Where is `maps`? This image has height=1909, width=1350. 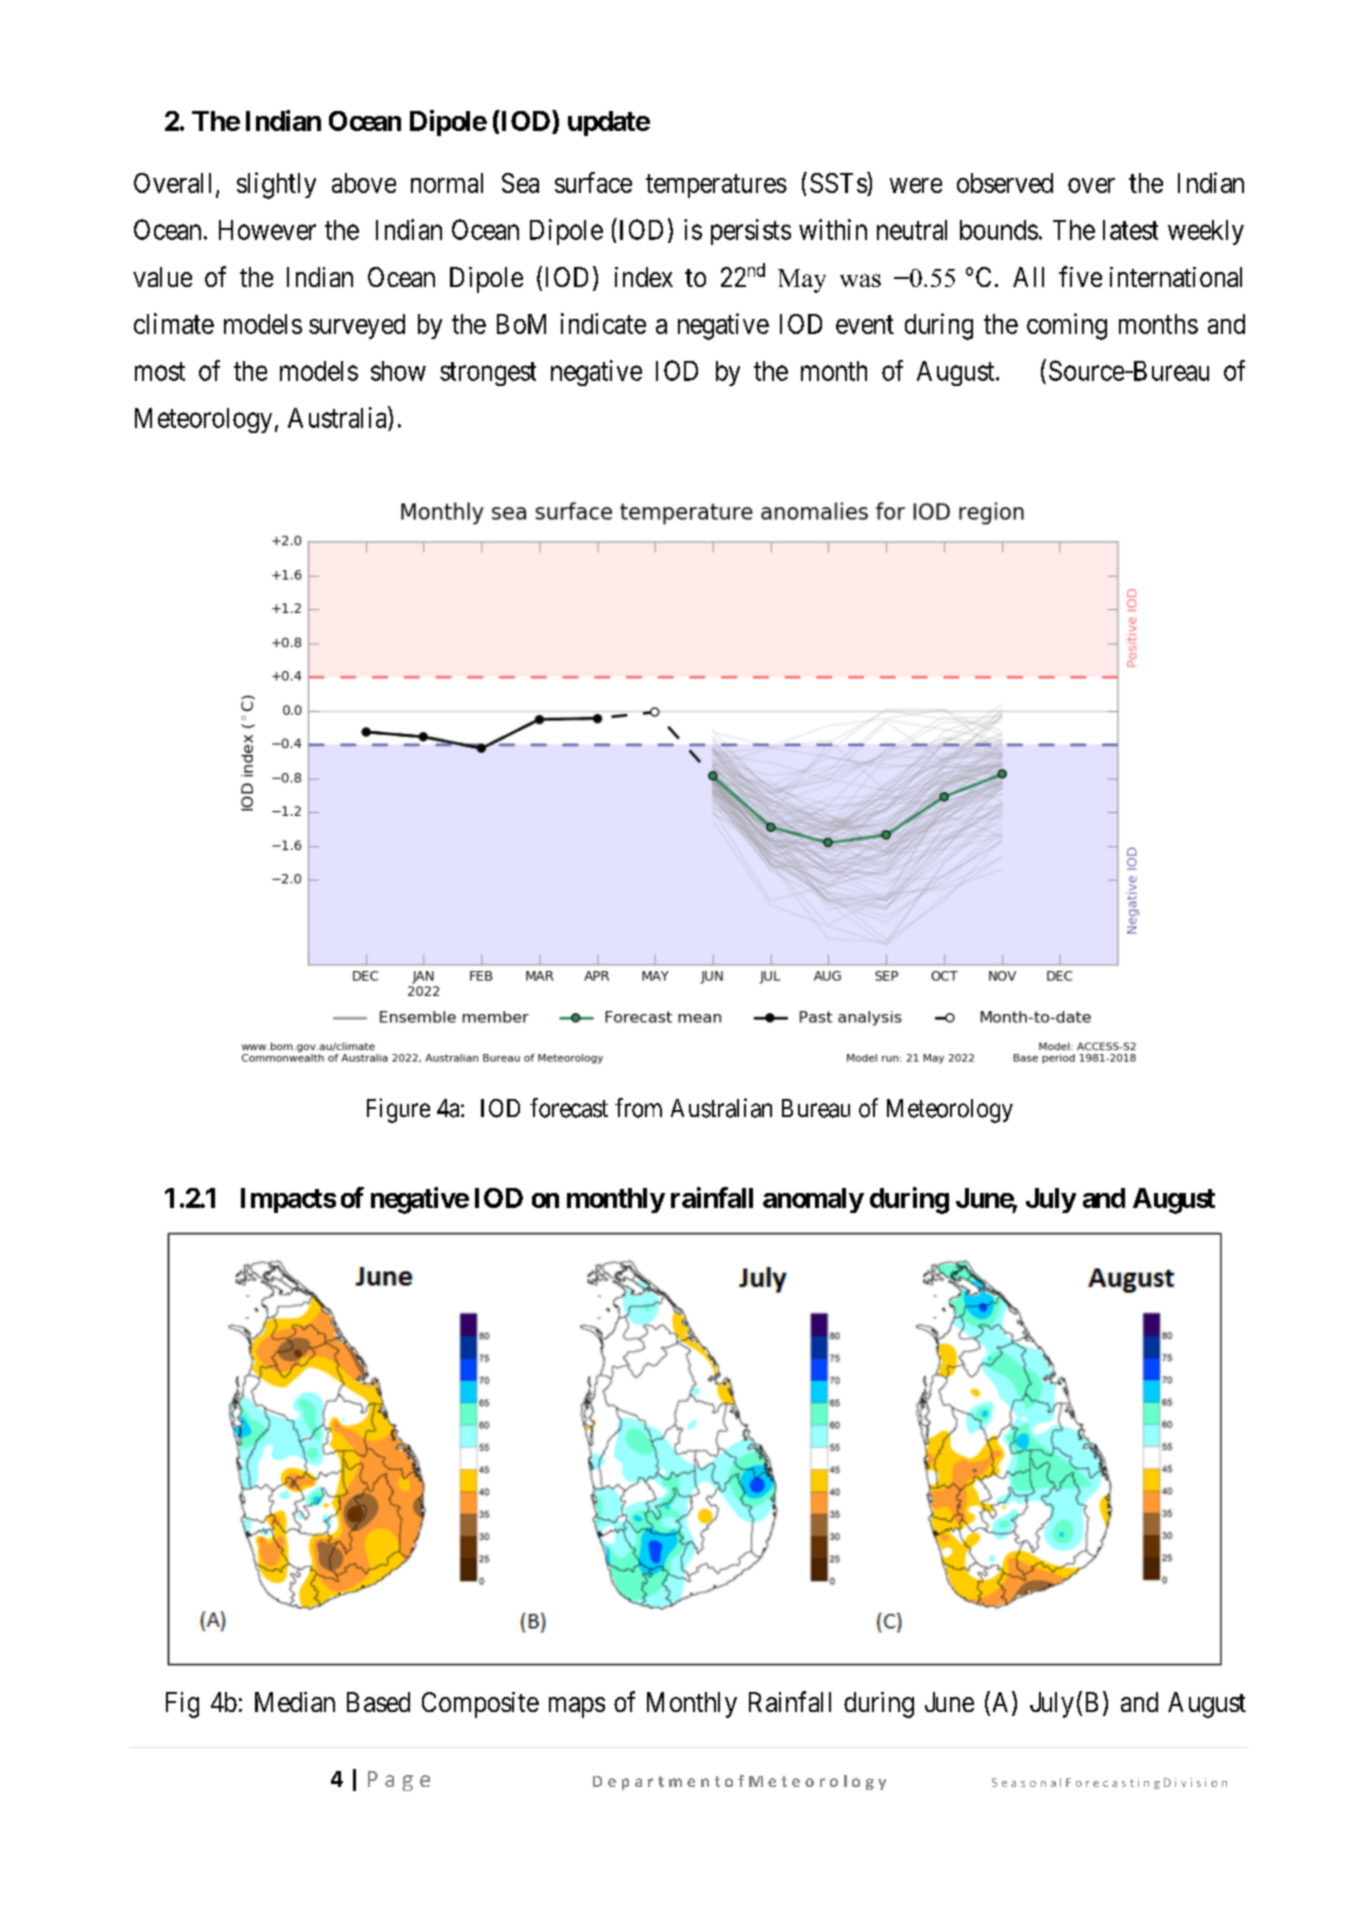 maps is located at coordinates (577, 1707).
